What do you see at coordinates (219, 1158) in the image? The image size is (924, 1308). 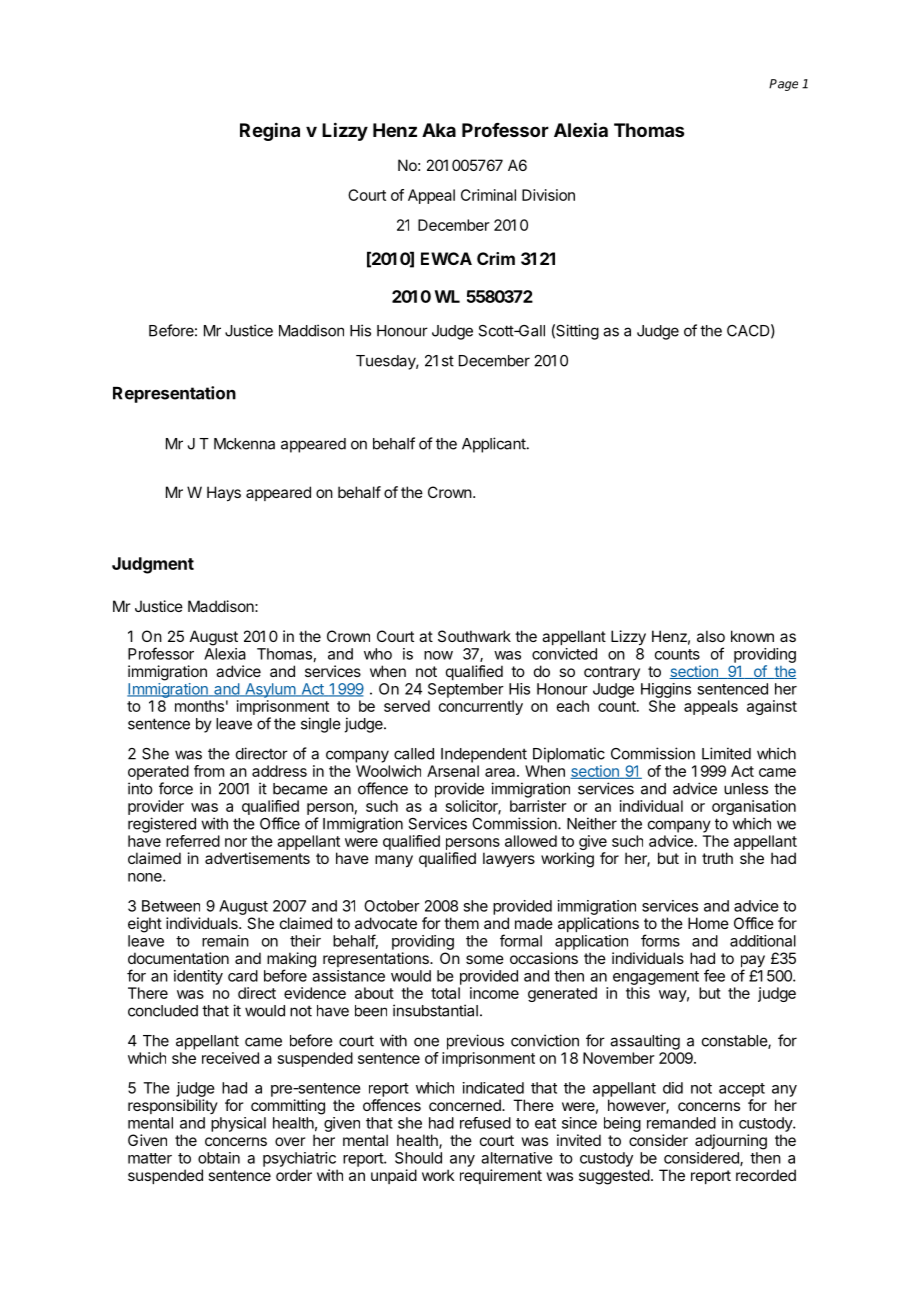 I see `obtain` at bounding box center [219, 1158].
